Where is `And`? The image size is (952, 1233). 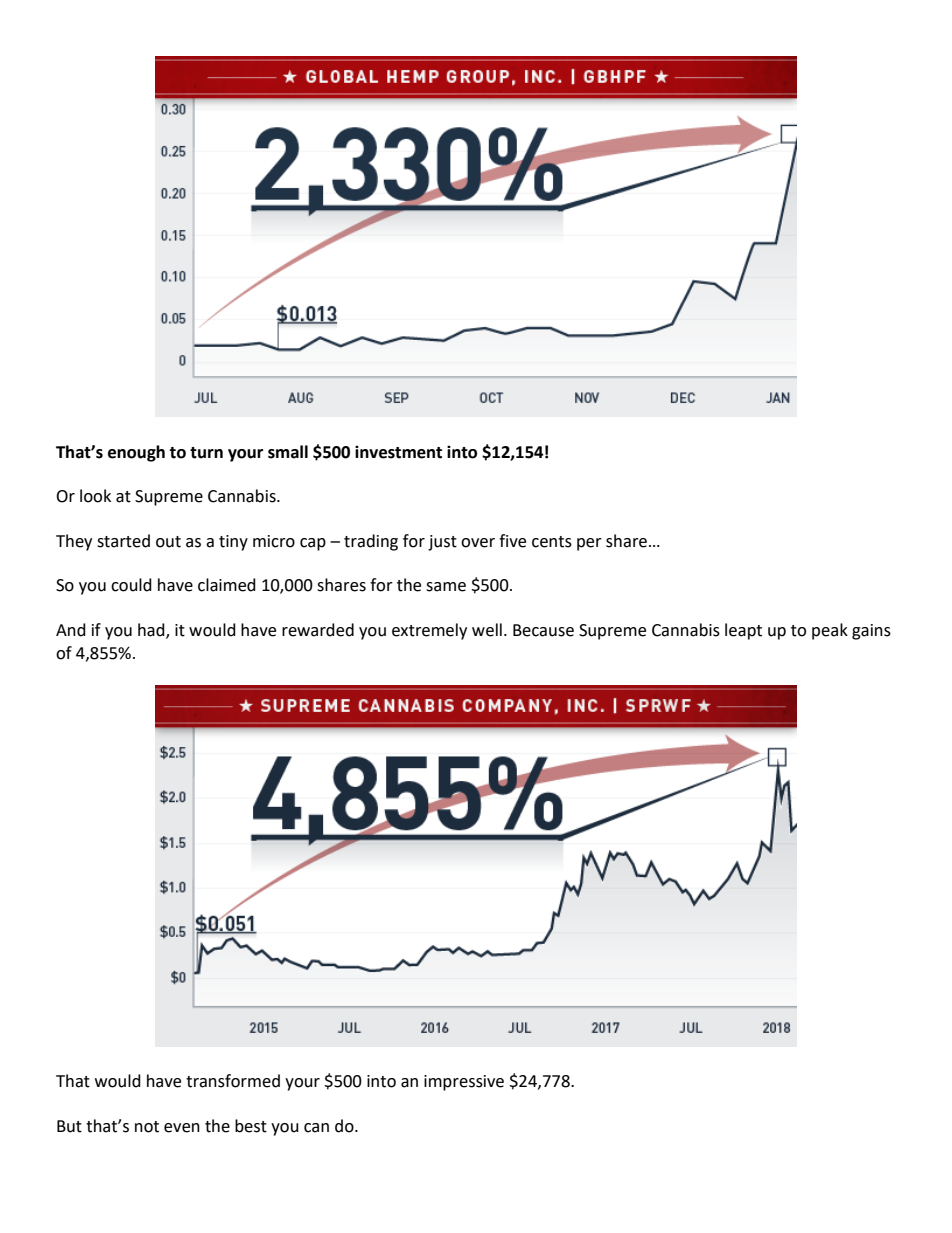
And is located at coordinates (71, 630).
